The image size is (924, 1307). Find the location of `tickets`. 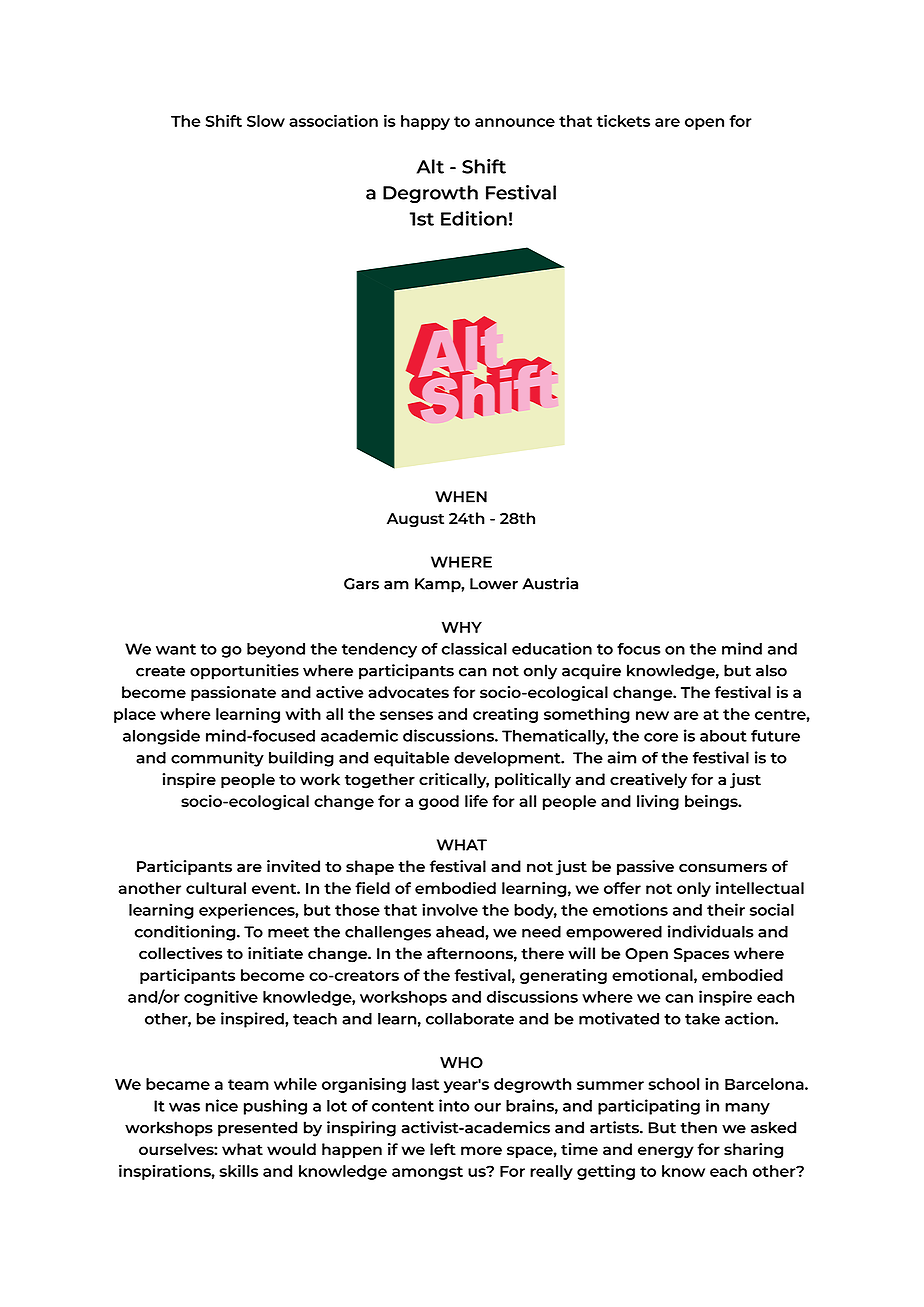

tickets is located at coordinates (623, 120).
